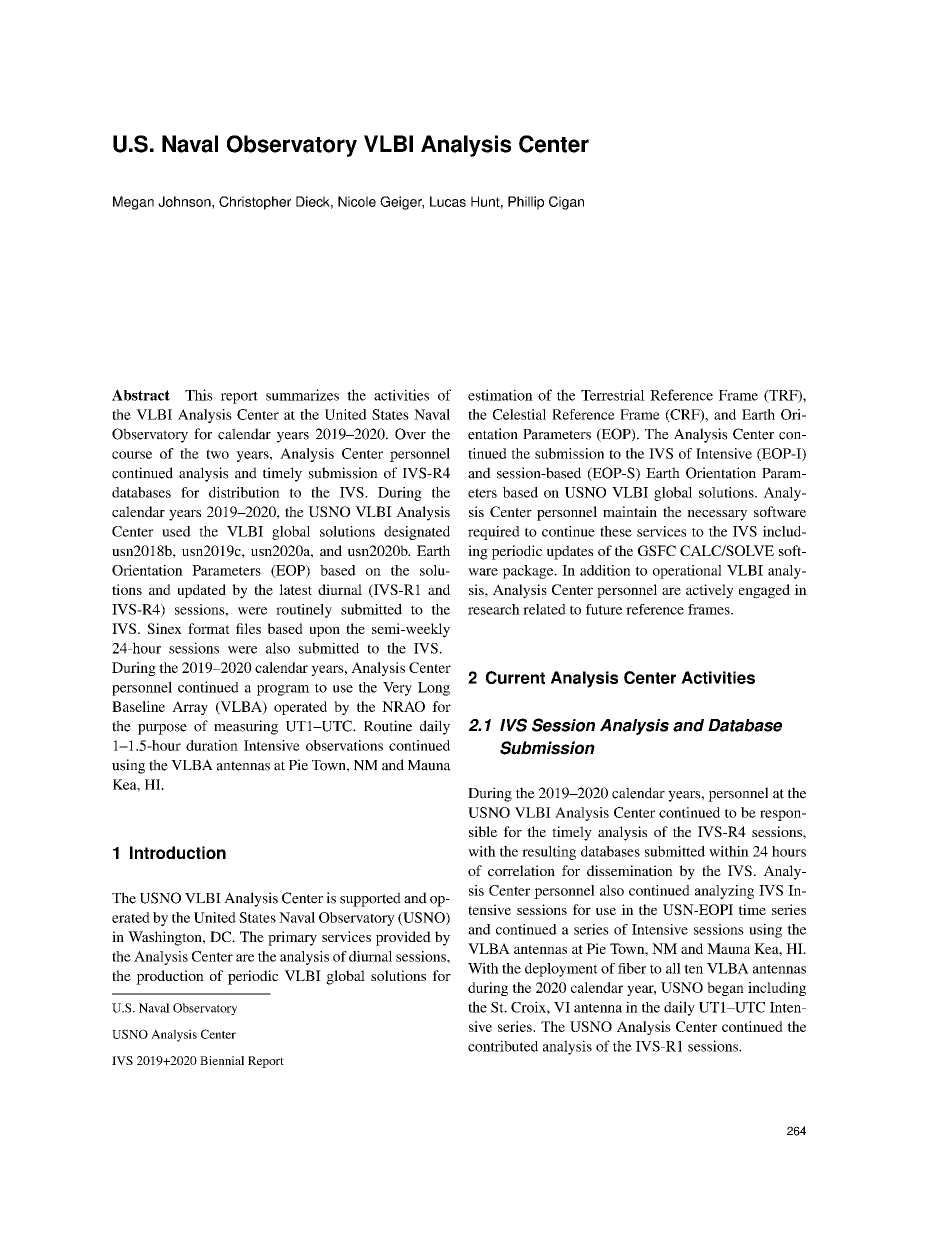 Image resolution: width=952 pixels, height=1233 pixels. I want to click on Christopher, so click(255, 203).
